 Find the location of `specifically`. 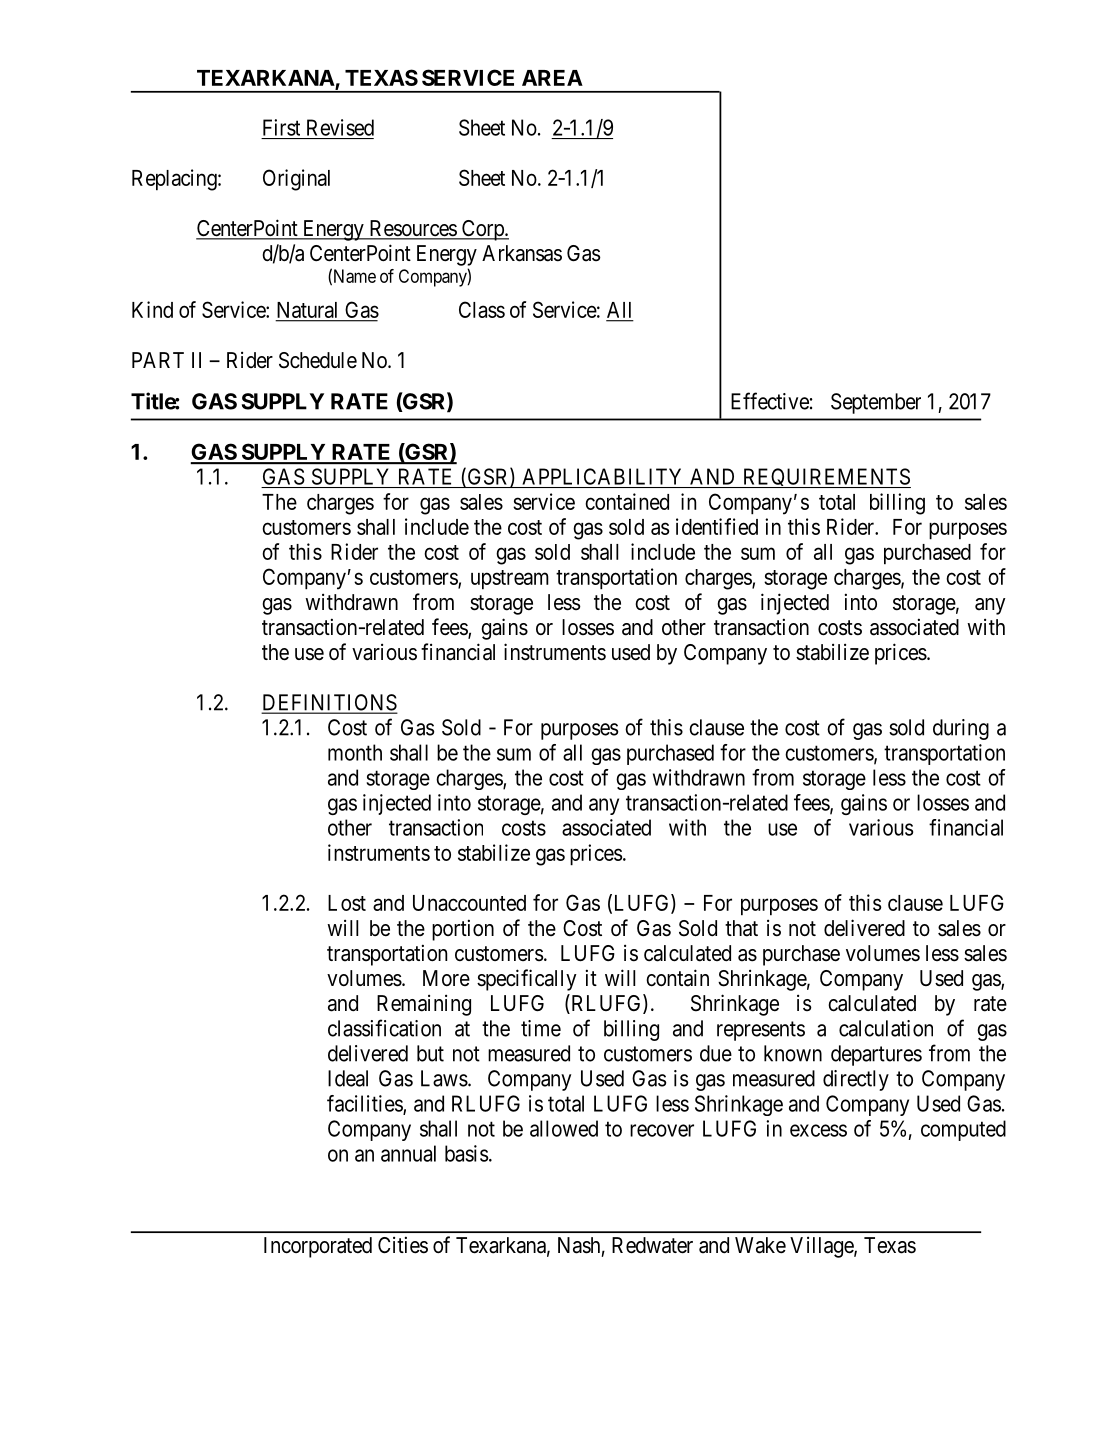

specifically is located at coordinates (527, 980).
